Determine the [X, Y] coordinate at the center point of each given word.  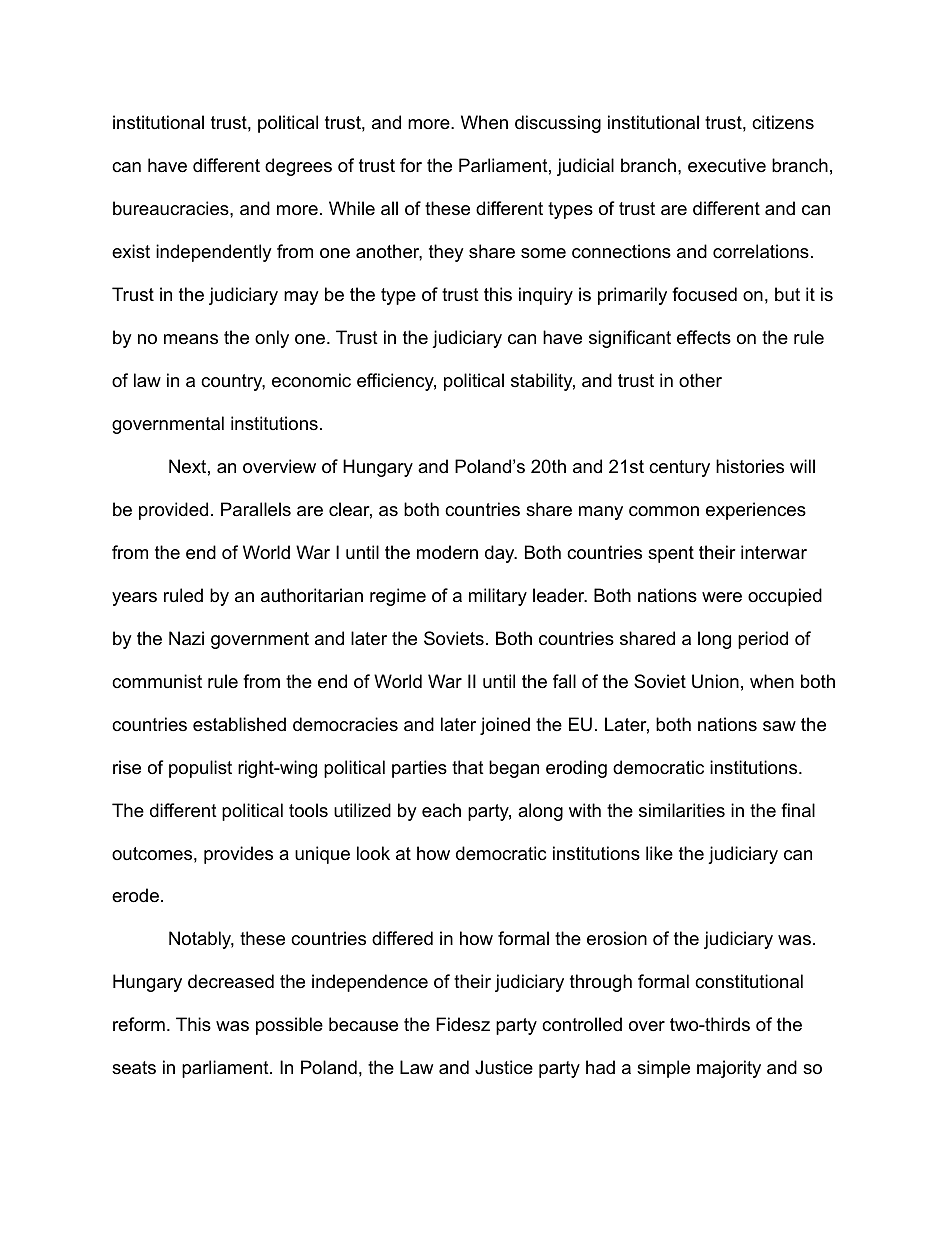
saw [779, 726]
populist [200, 769]
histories [750, 466]
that [468, 767]
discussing [558, 124]
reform [139, 1024]
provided [173, 511]
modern [447, 552]
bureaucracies [172, 208]
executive [727, 165]
